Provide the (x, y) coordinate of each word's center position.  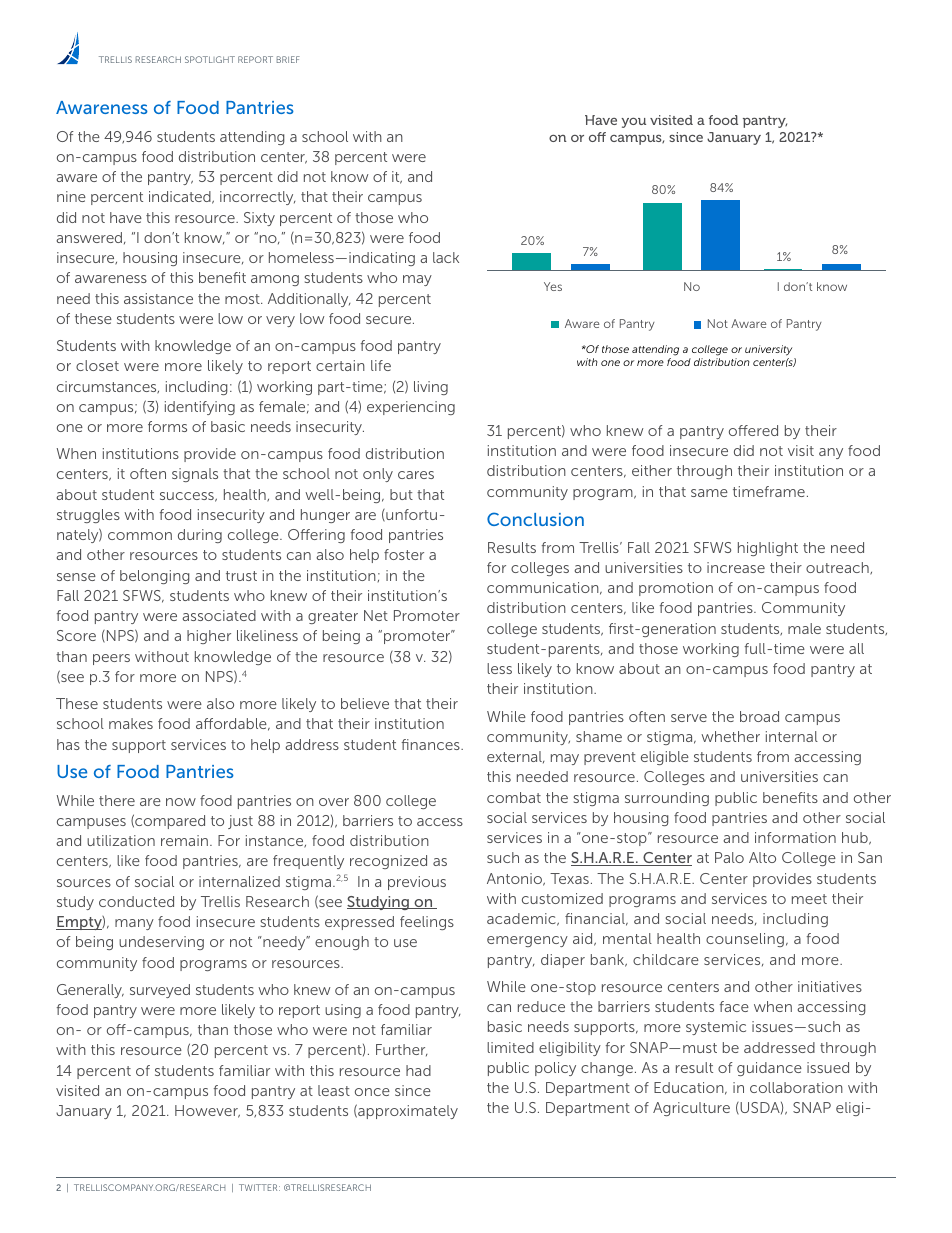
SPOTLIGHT (210, 59)
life (381, 365)
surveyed (160, 991)
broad (759, 716)
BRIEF (288, 59)
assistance (158, 298)
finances (431, 744)
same (709, 493)
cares (416, 475)
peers (111, 659)
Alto (762, 857)
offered (753, 430)
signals (195, 475)
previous (417, 883)
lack (446, 257)
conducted (136, 901)
